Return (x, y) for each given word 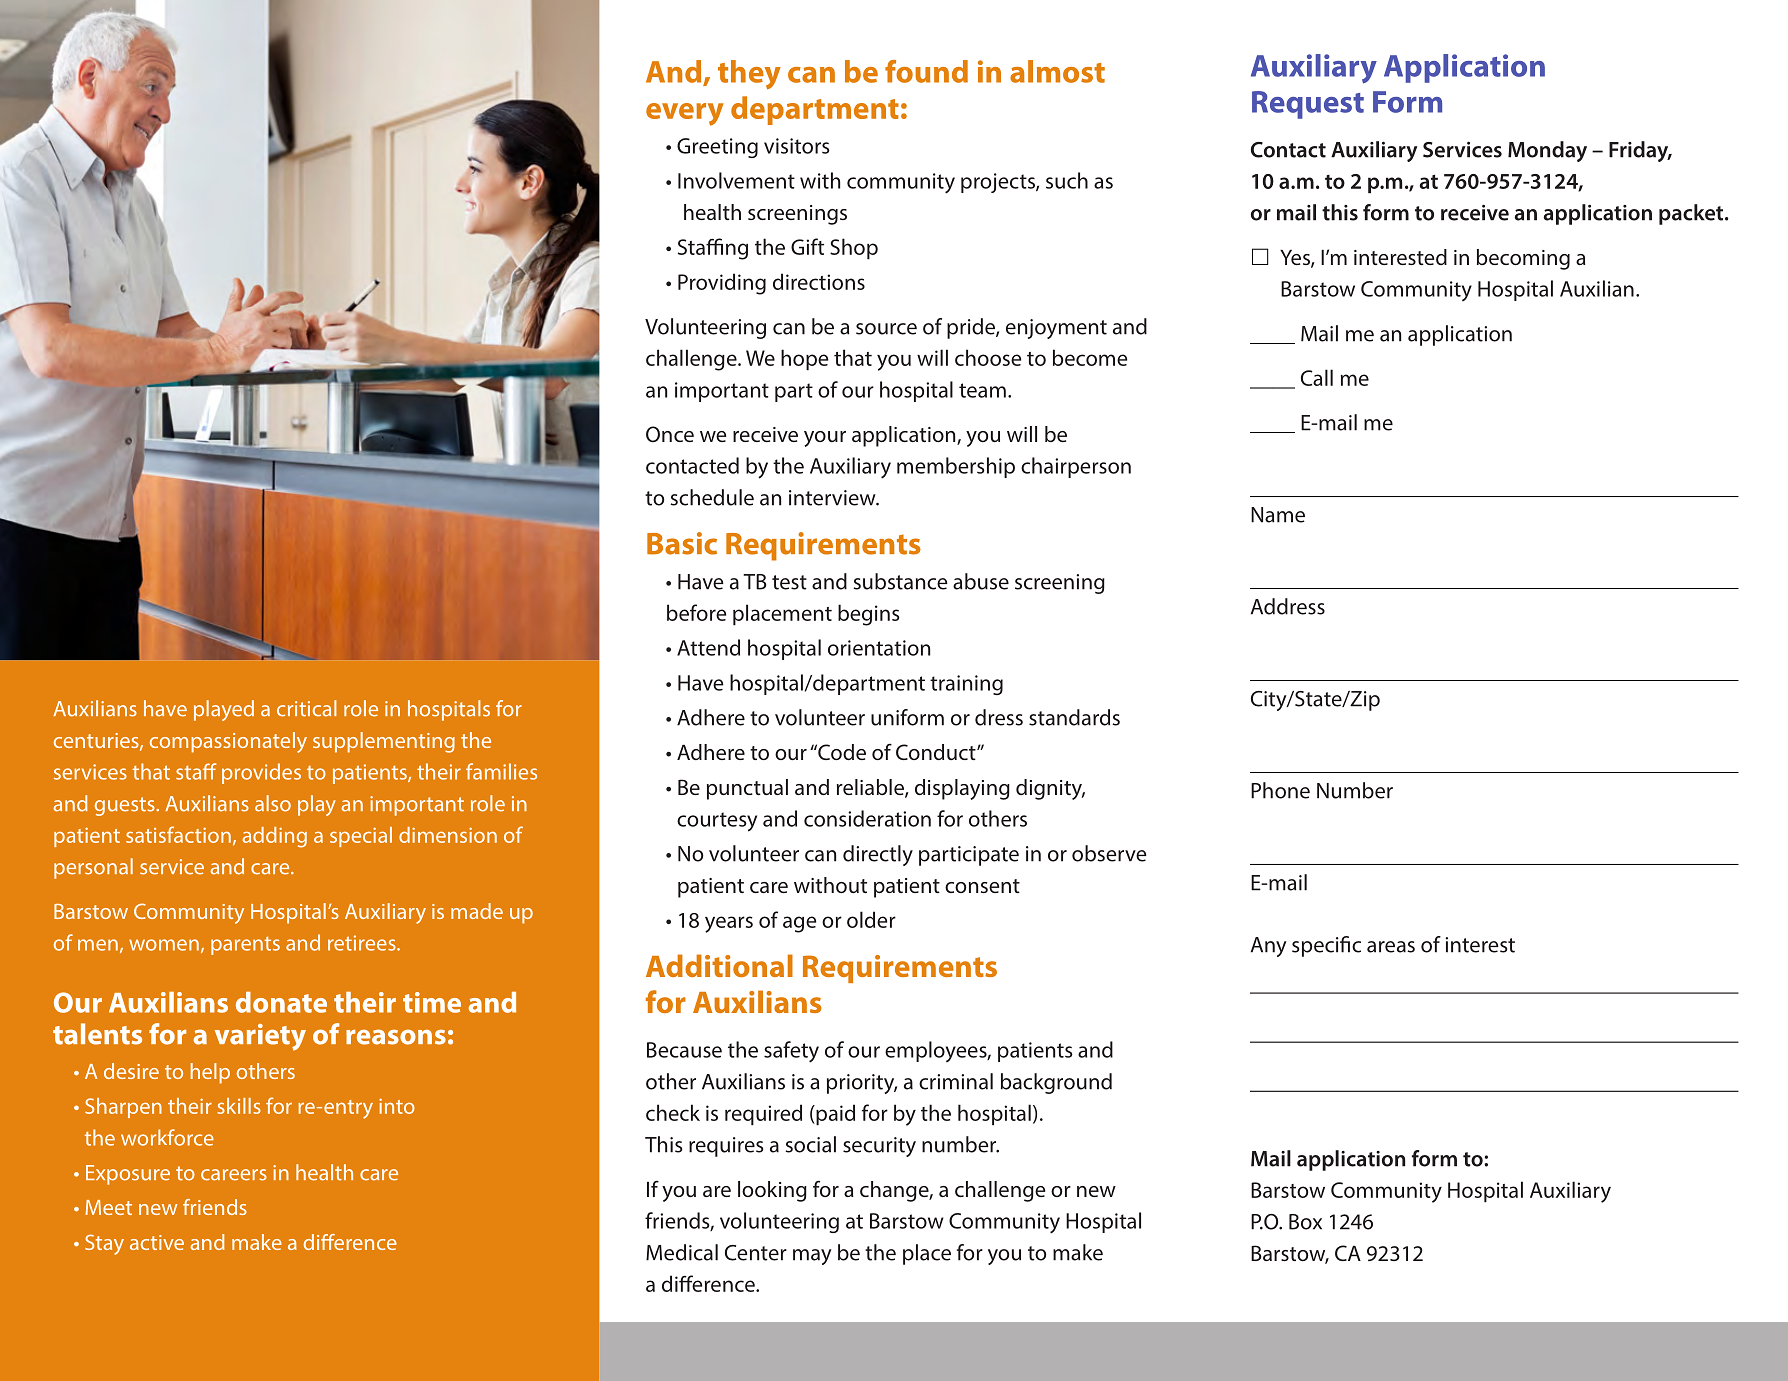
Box (1305, 1222)
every (685, 114)
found (926, 71)
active (157, 1242)
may (812, 1257)
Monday (1547, 151)
